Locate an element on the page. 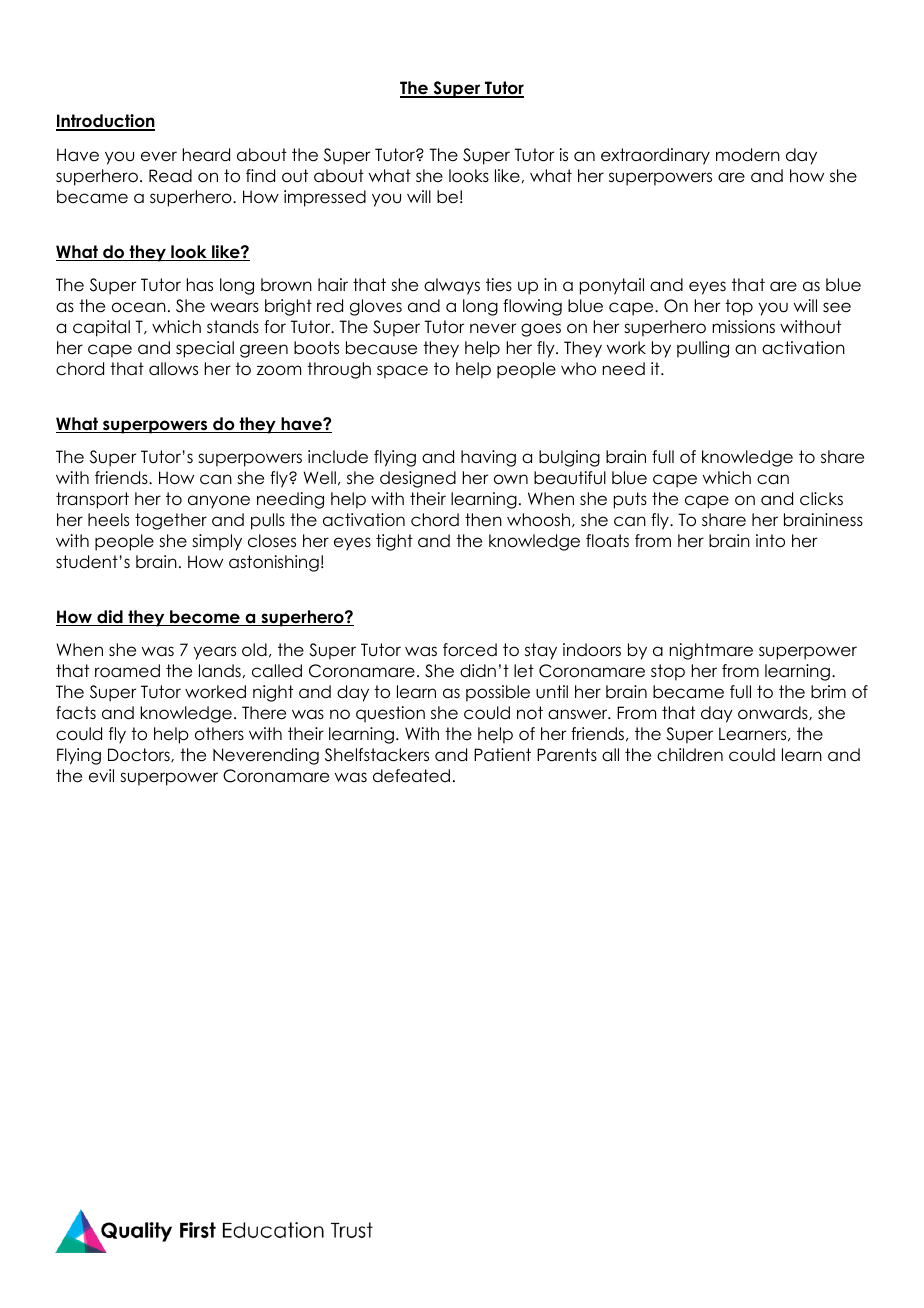 The height and width of the page is (1308, 924). Doctors is located at coordinates (140, 755).
